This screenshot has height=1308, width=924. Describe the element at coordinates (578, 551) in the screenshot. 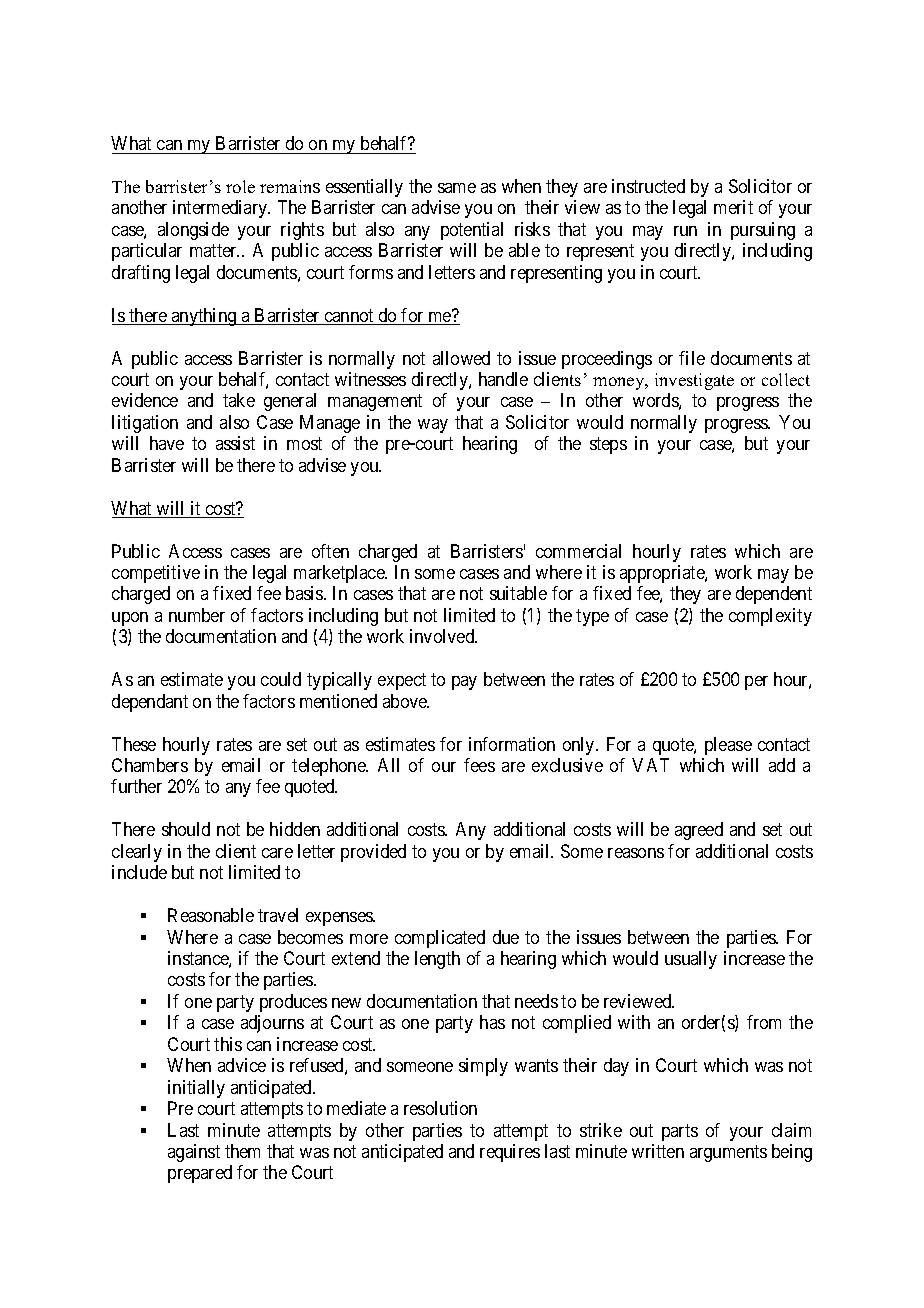

I see `commercial` at that location.
